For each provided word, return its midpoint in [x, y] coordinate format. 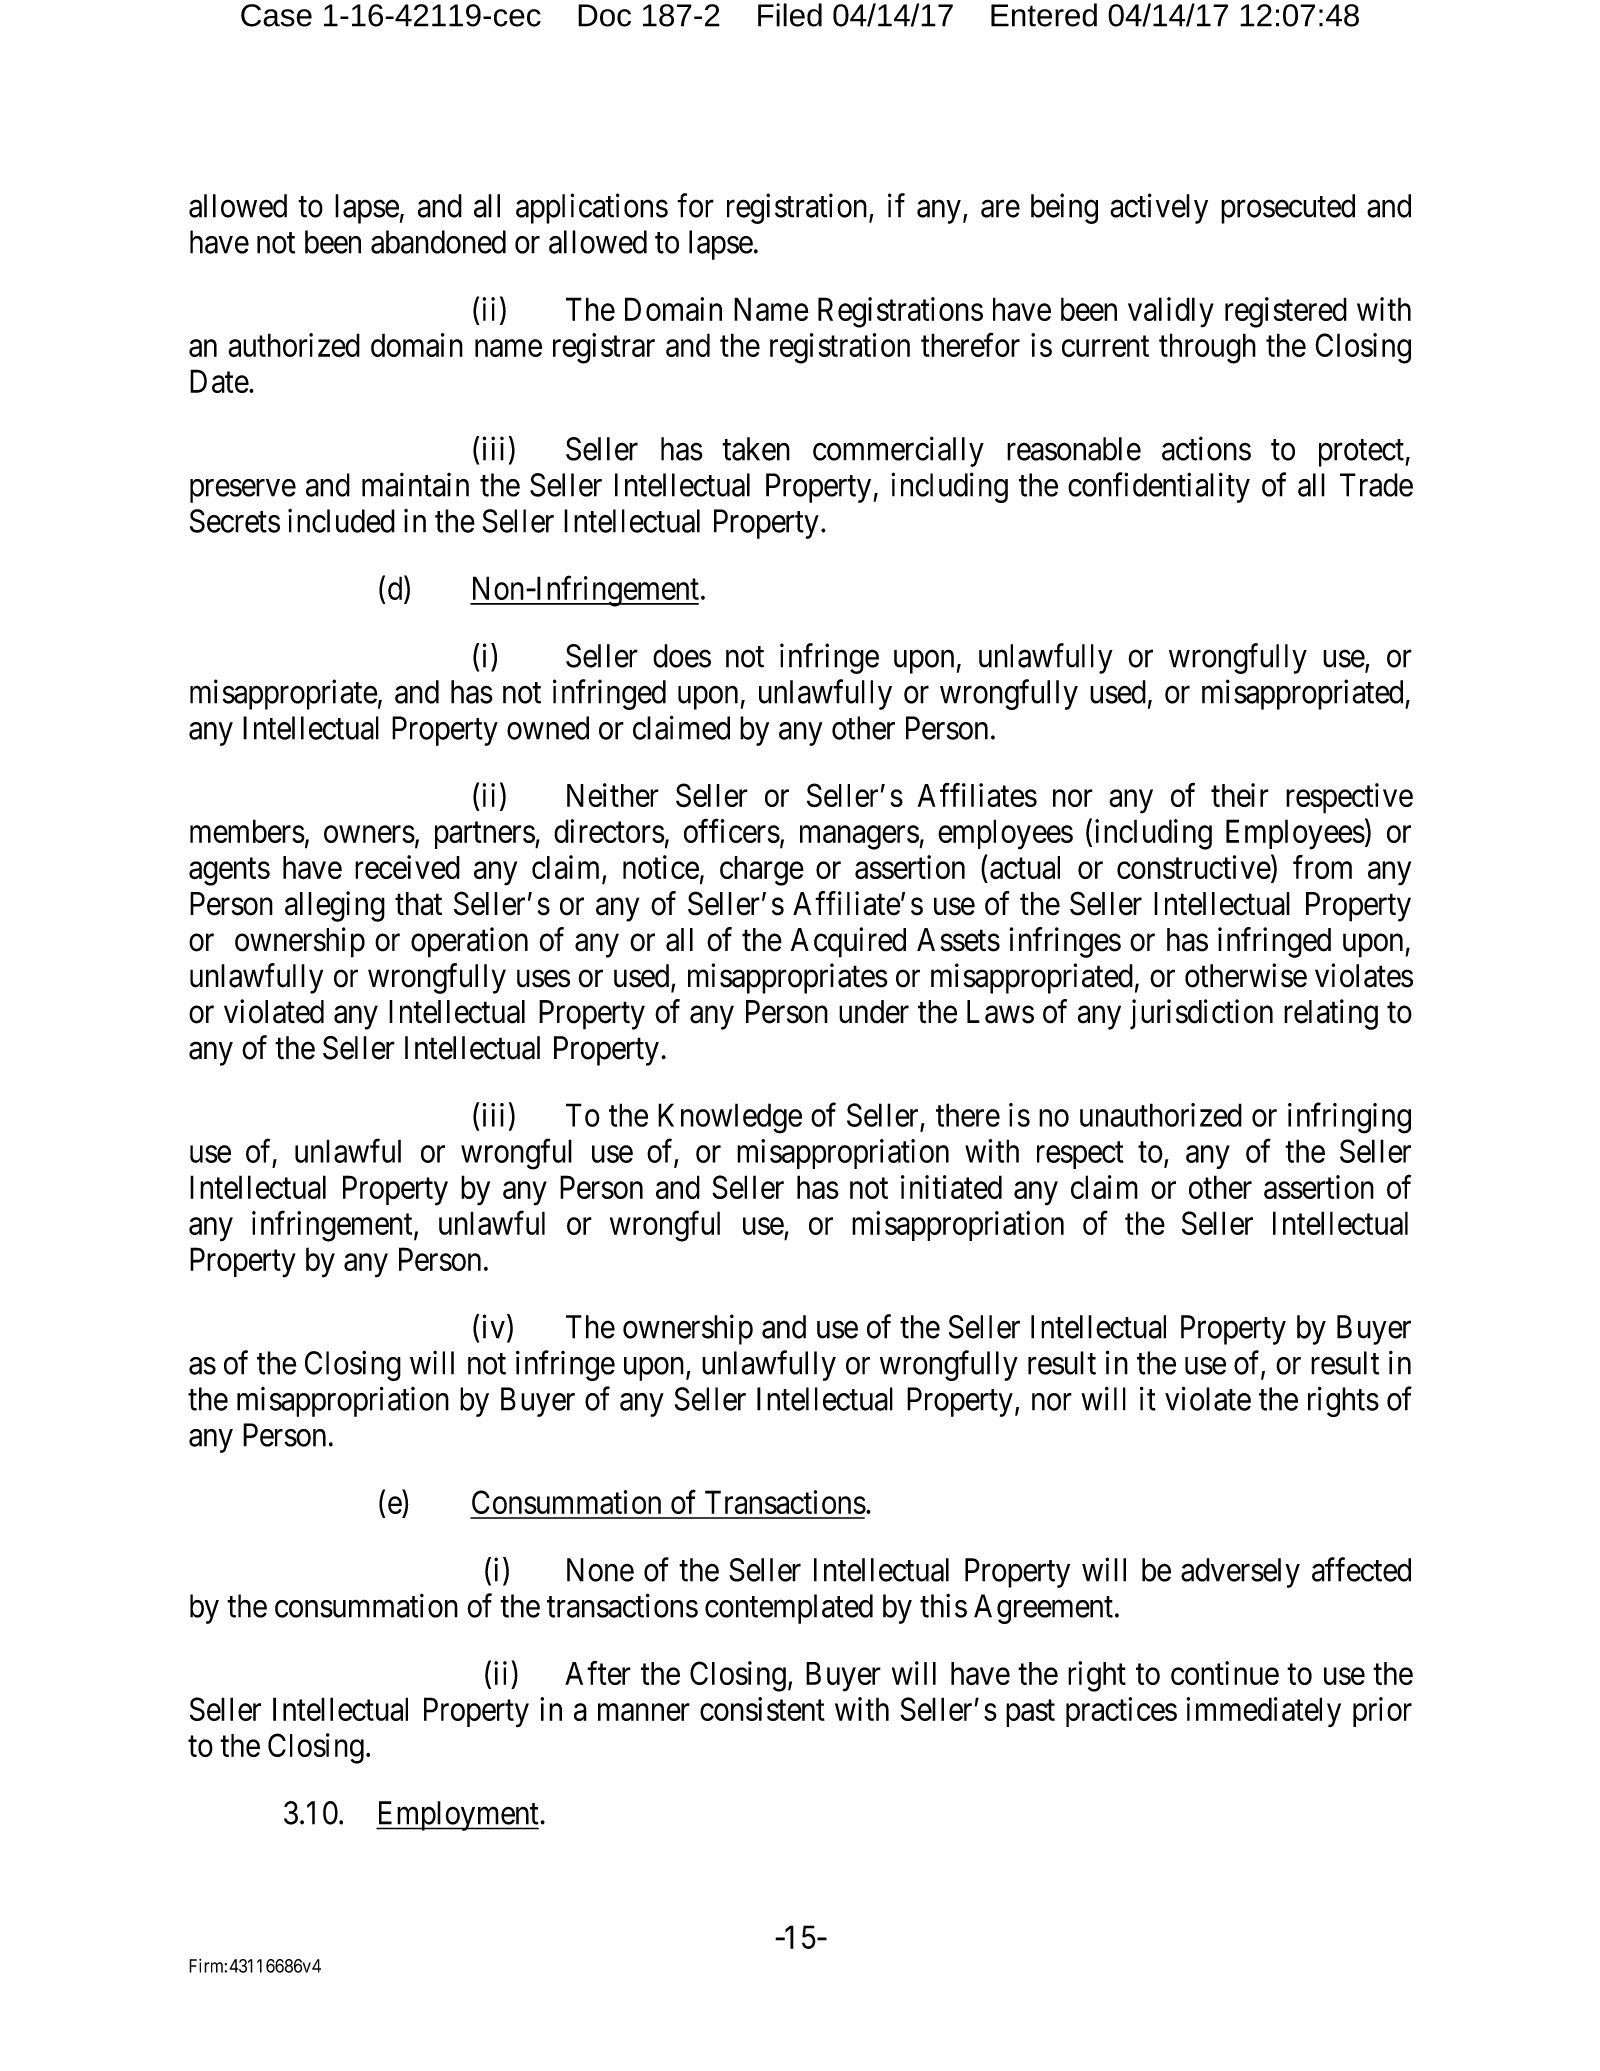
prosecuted [1288, 209]
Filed [790, 15]
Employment [458, 1816]
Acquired [848, 942]
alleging [335, 906]
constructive [1194, 867]
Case [276, 15]
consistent [762, 1709]
